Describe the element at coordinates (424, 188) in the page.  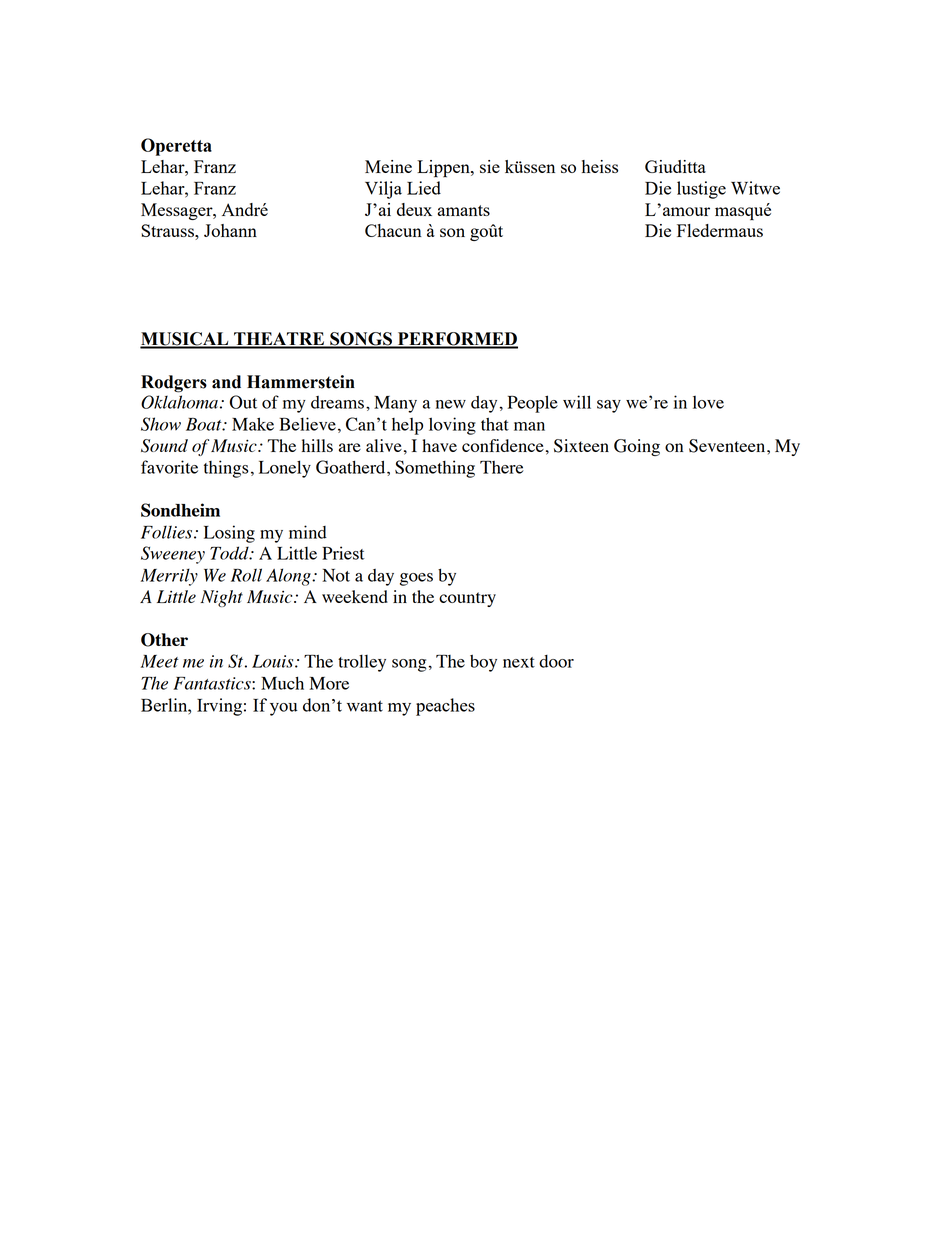
I see `Lied` at that location.
